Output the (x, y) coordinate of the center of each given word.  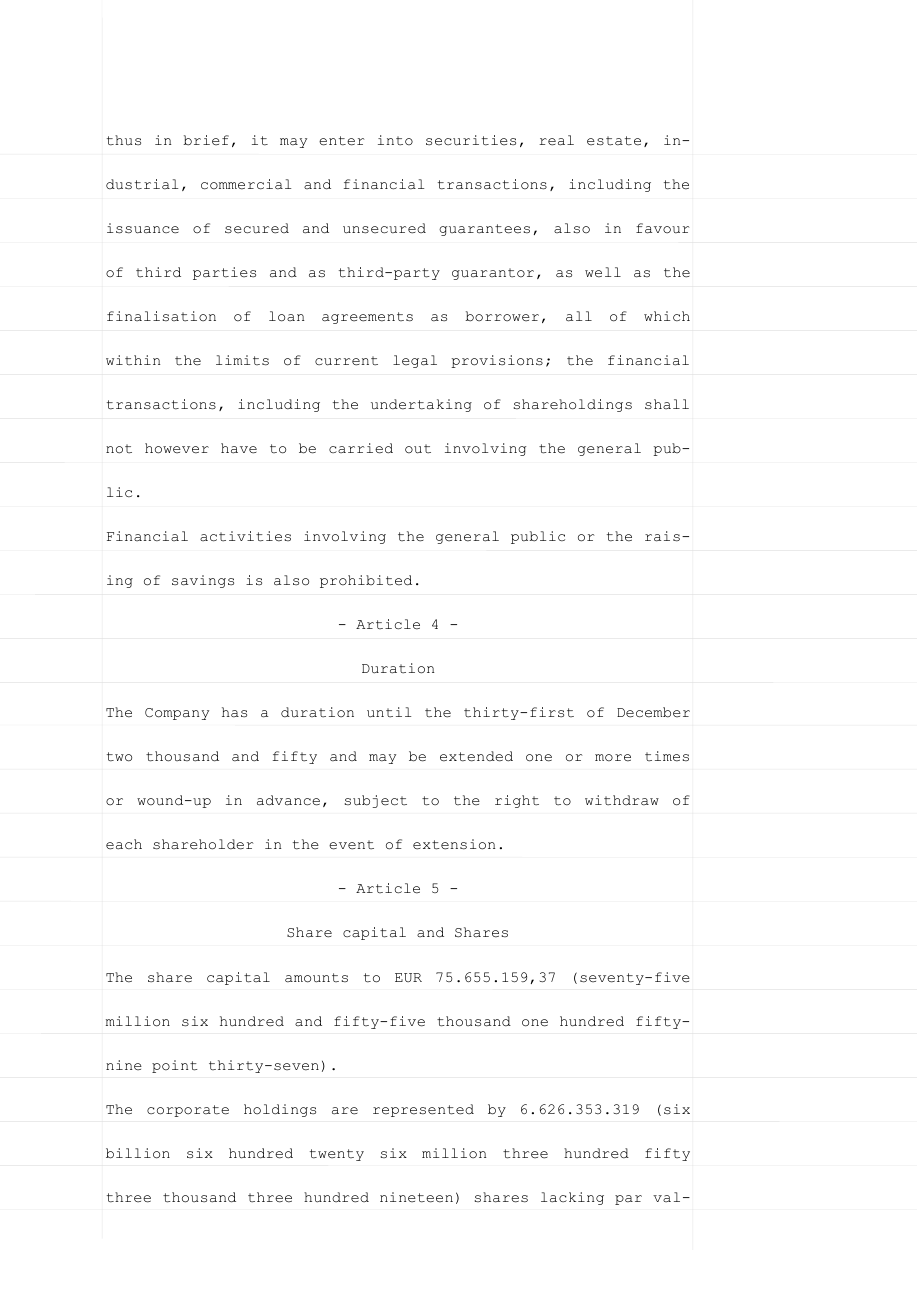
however (177, 448)
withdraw (622, 800)
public (538, 537)
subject (376, 801)
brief (206, 140)
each (124, 844)
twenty (337, 1155)
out (418, 449)
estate (614, 141)
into (395, 140)
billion (138, 1153)
